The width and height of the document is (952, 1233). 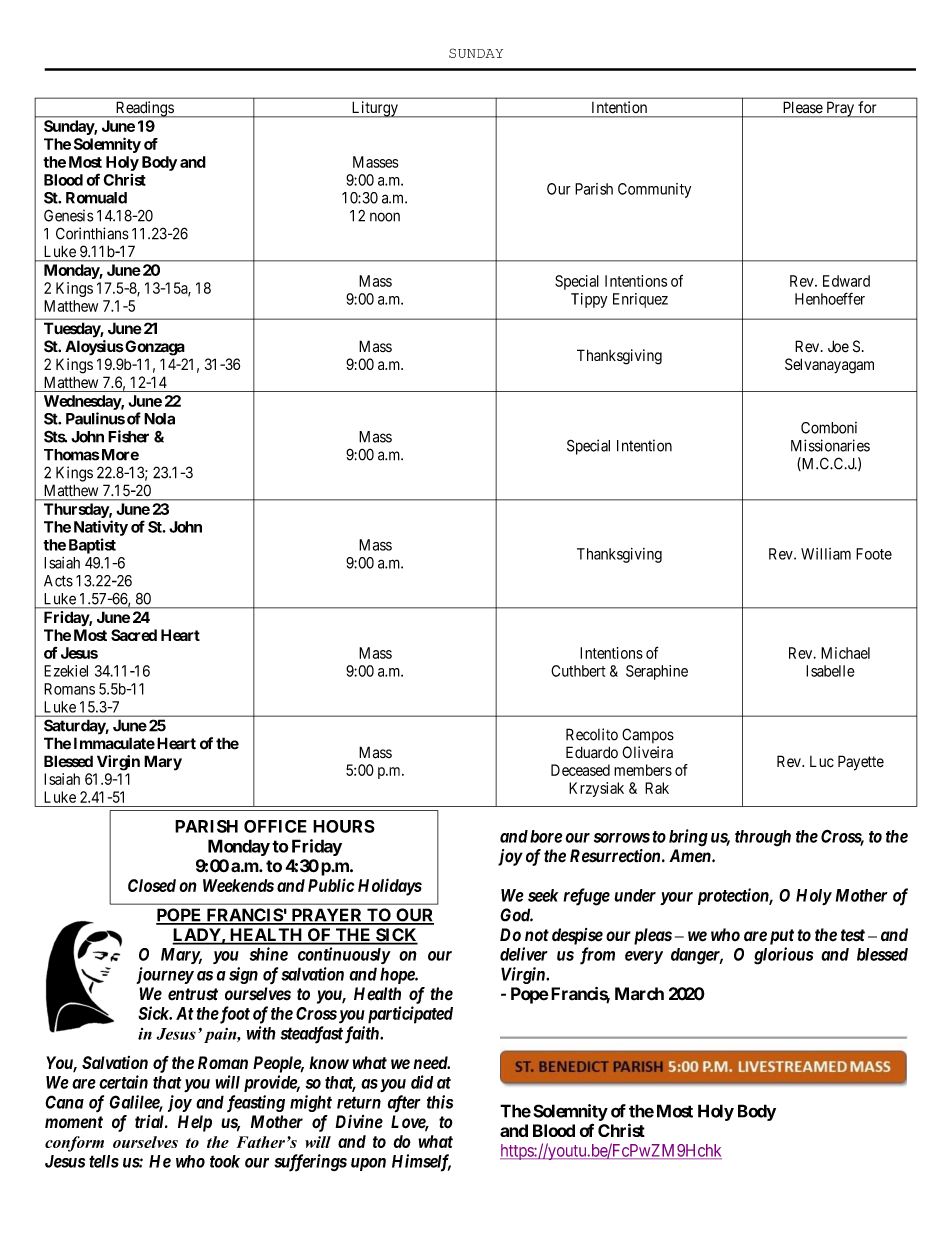 What do you see at coordinates (195, 1123) in the document?
I see `Help` at bounding box center [195, 1123].
